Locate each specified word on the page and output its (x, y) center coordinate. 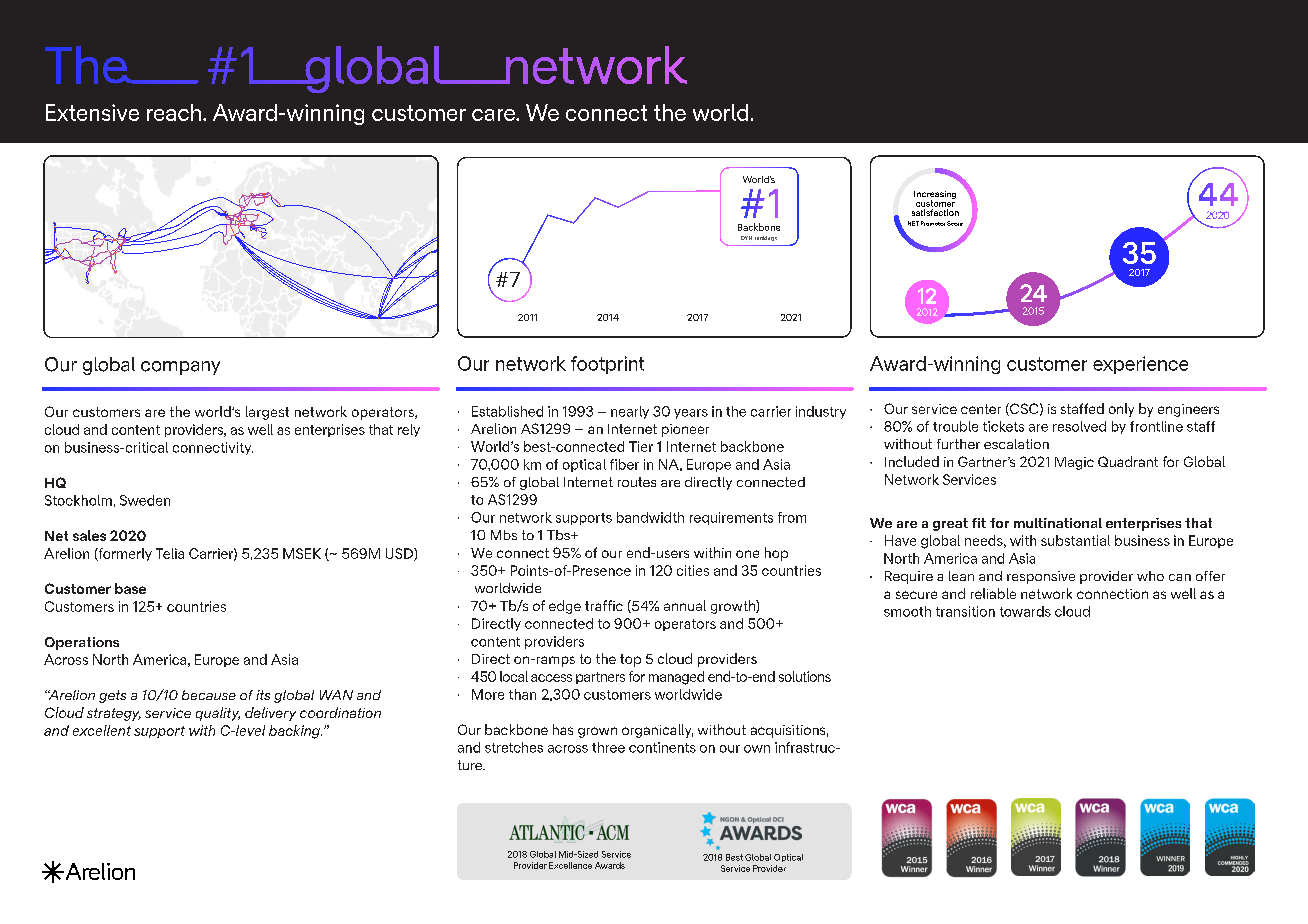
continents (662, 747)
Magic (1074, 463)
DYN (746, 238)
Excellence (570, 865)
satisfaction (935, 212)
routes (637, 482)
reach (174, 112)
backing (295, 732)
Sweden (145, 500)
